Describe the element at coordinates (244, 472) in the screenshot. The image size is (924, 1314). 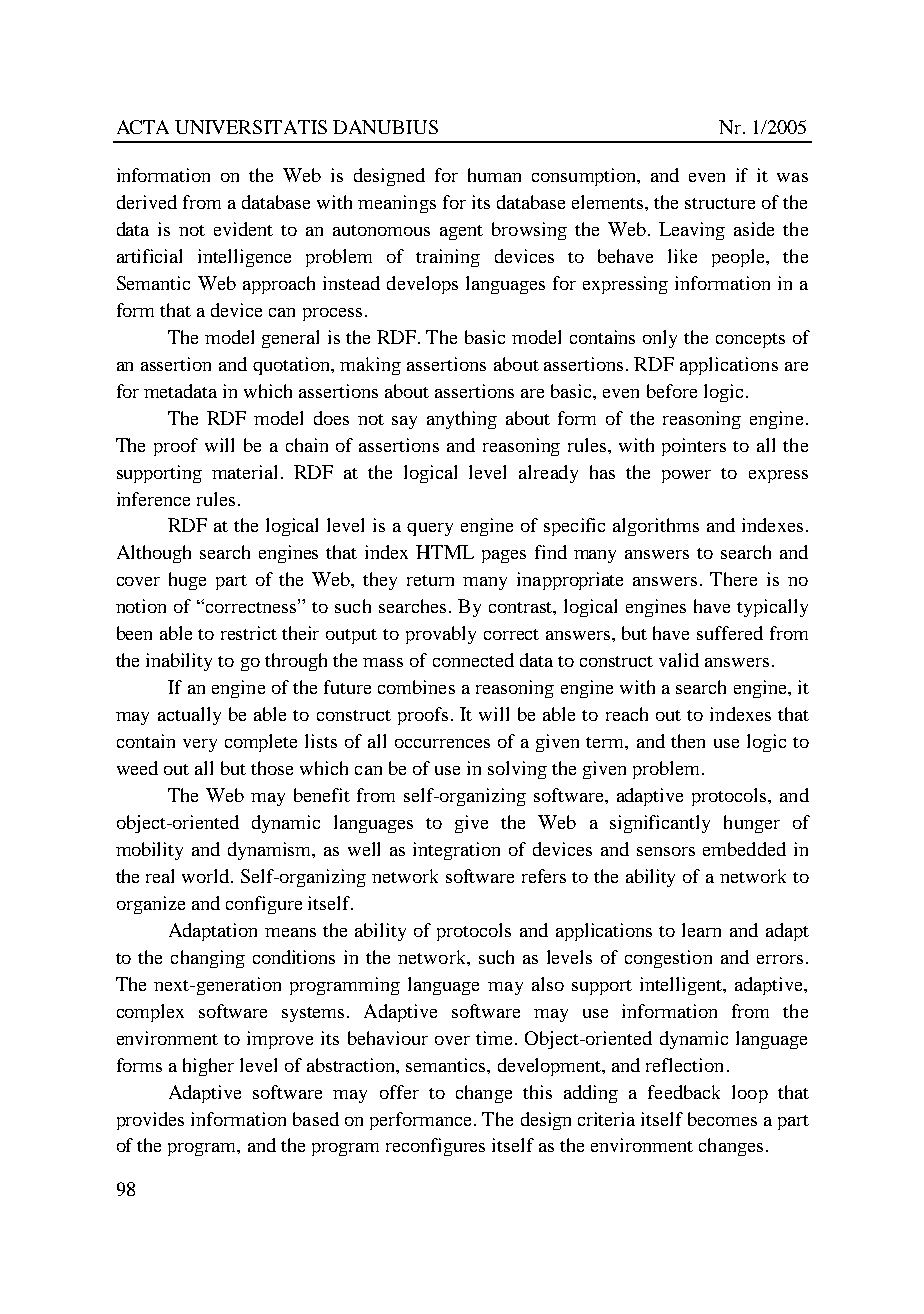
I see `material` at that location.
